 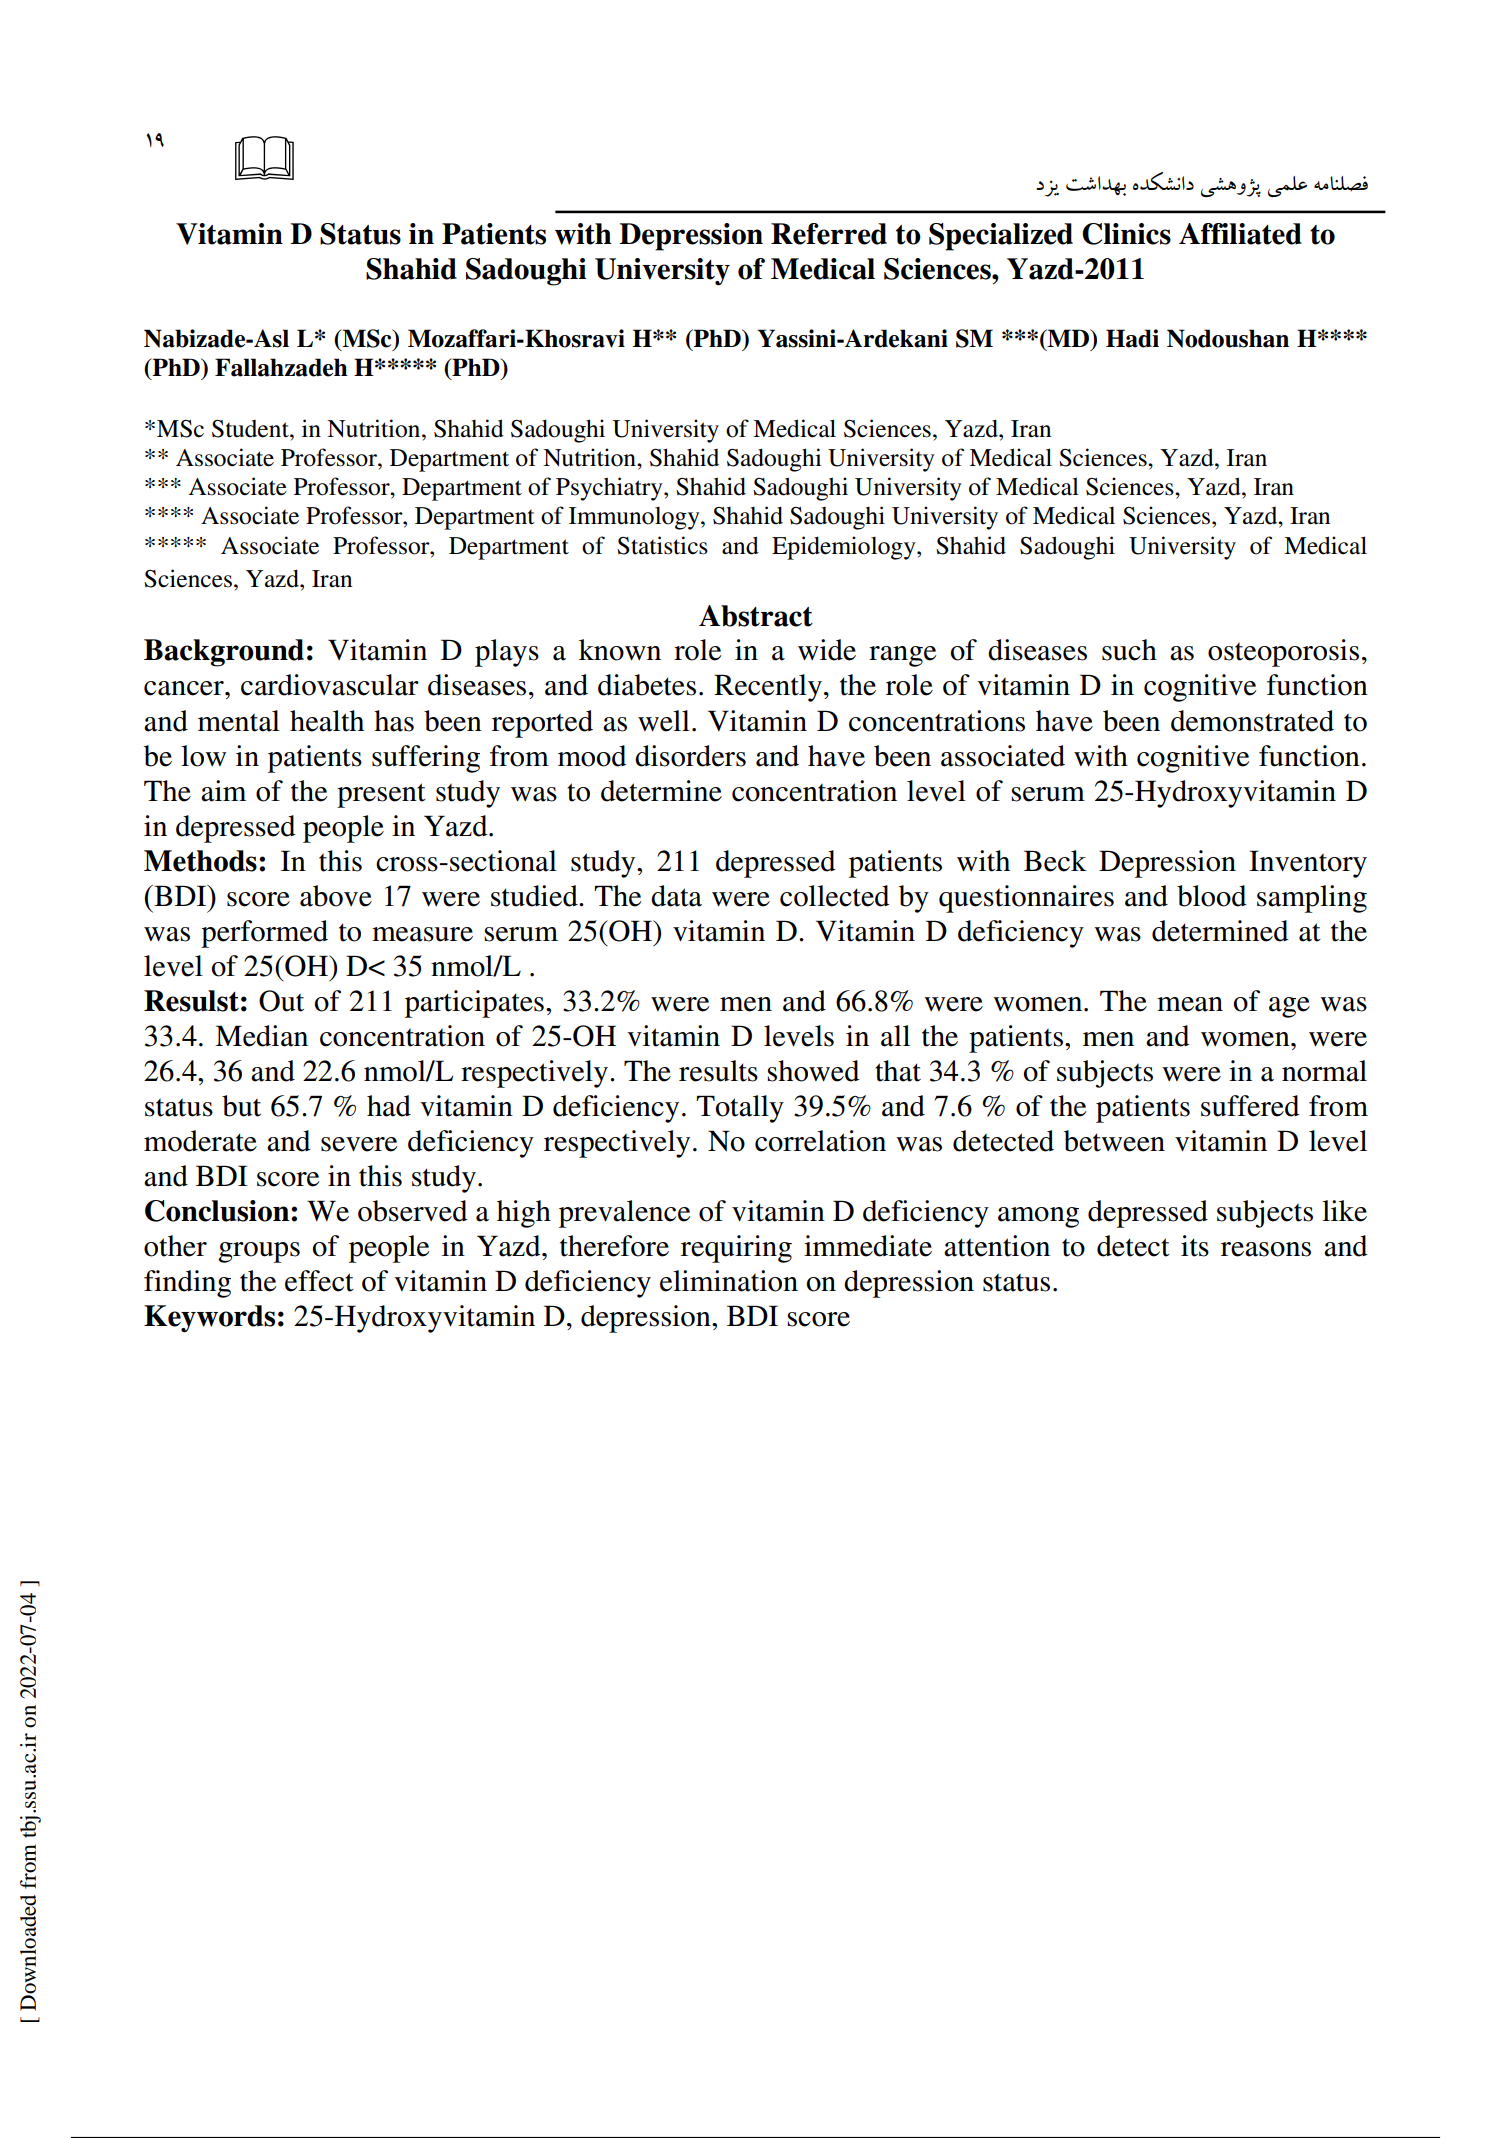 What do you see at coordinates (729, 1281) in the screenshot?
I see `elimination` at bounding box center [729, 1281].
